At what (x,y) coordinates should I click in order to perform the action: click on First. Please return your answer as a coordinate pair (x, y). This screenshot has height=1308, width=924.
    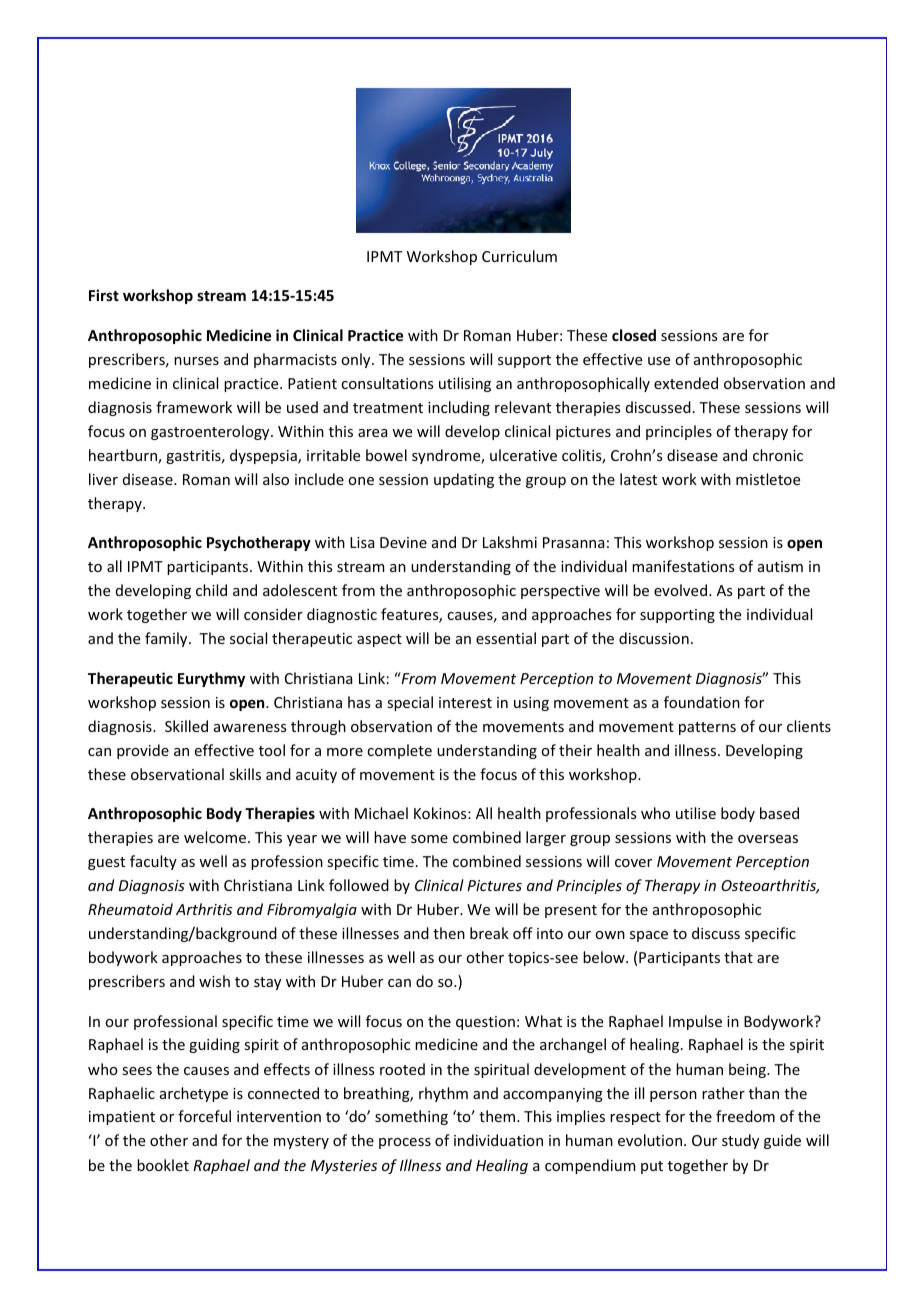
    Looking at the image, I should click on (104, 295).
